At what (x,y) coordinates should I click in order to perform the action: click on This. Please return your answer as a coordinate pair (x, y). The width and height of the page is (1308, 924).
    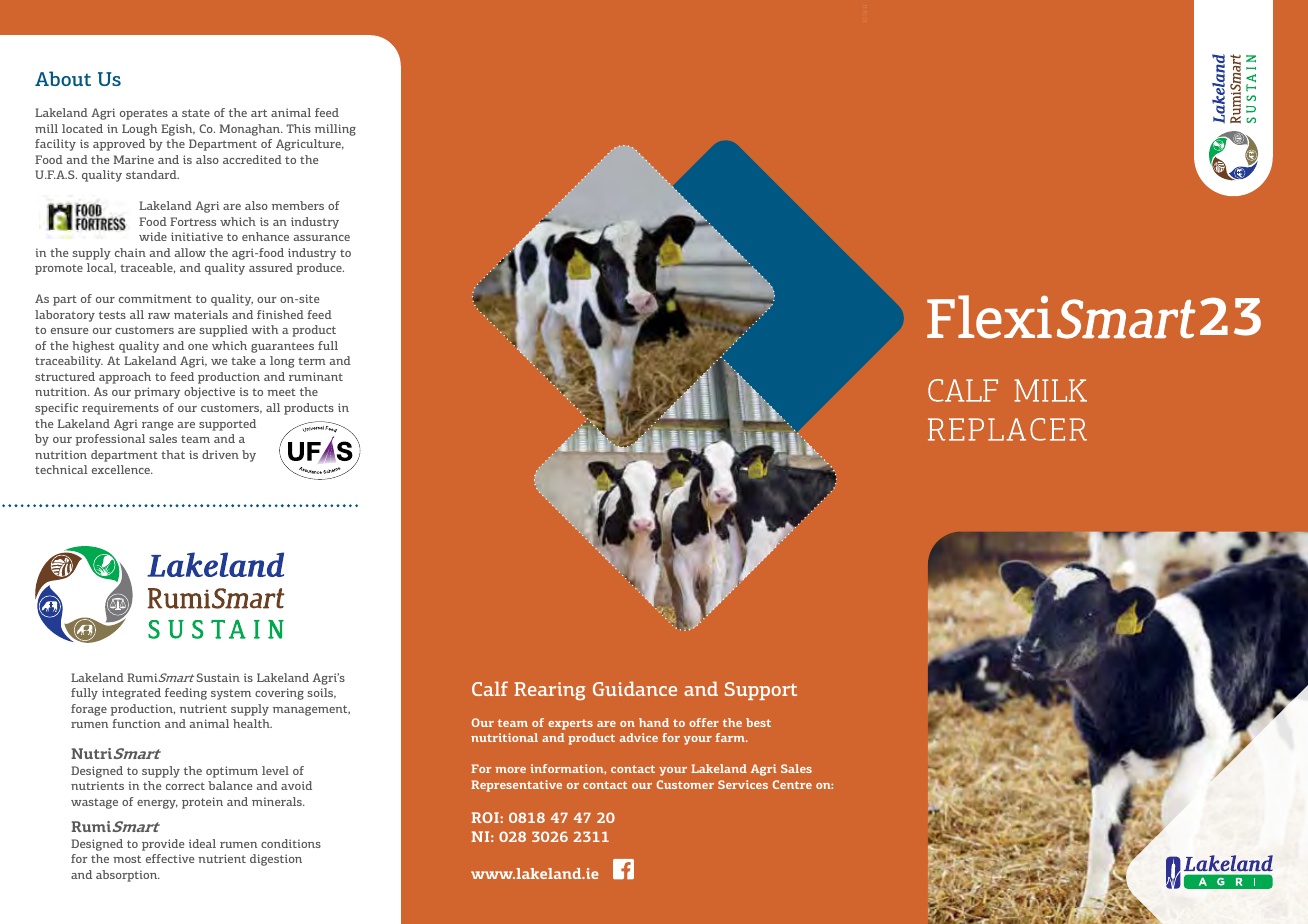
    Looking at the image, I should click on (298, 128).
